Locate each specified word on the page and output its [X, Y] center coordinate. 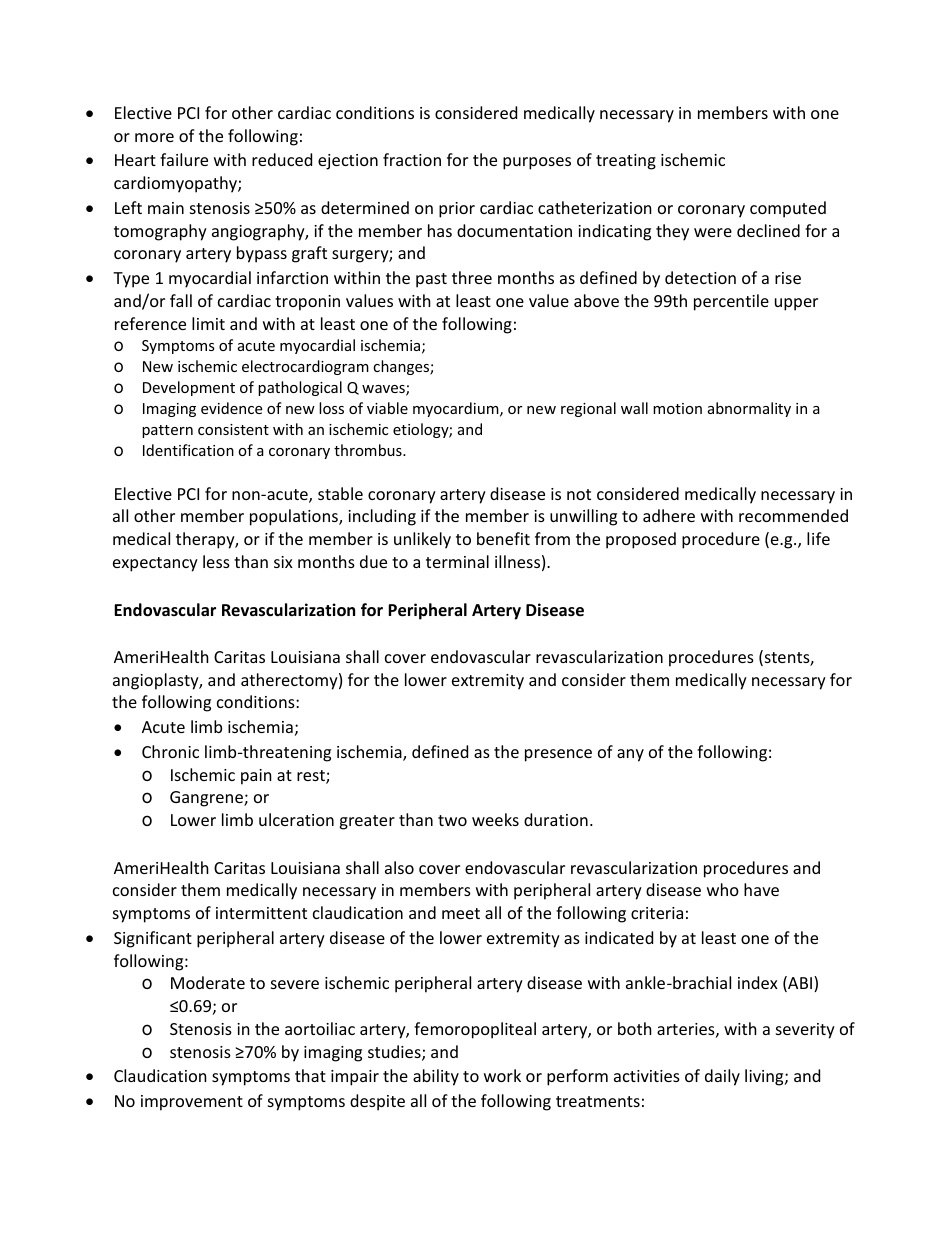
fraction [412, 159]
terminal [457, 561]
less [216, 561]
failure [184, 159]
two [452, 820]
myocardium [457, 409]
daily [722, 1077]
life [818, 538]
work [502, 1075]
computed [788, 209]
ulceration [296, 819]
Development [189, 388]
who [723, 889]
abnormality [749, 409]
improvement [192, 1103]
